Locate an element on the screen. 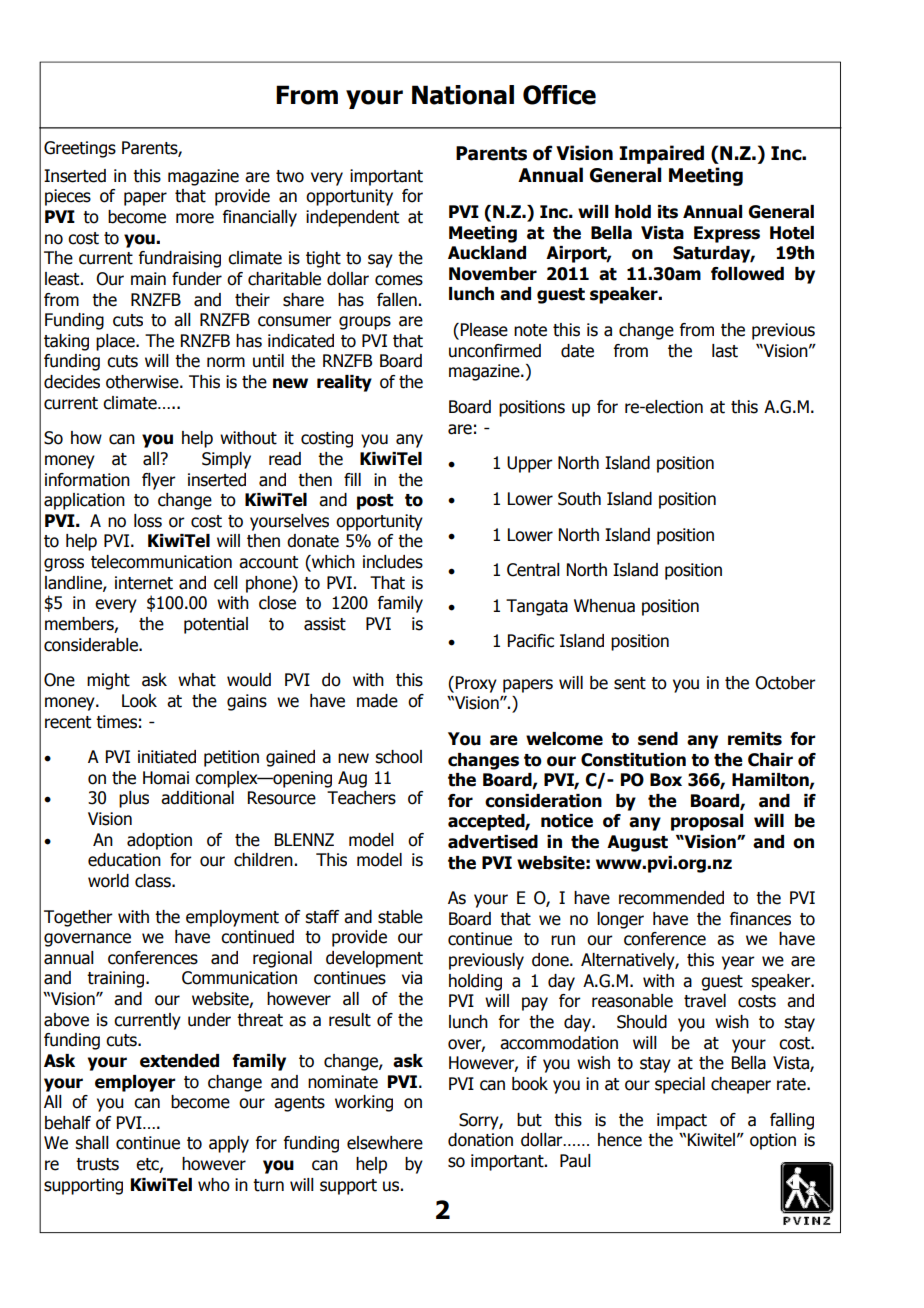 The width and height of the screenshot is (924, 1308). unconfirmed is located at coordinates (495, 351).
